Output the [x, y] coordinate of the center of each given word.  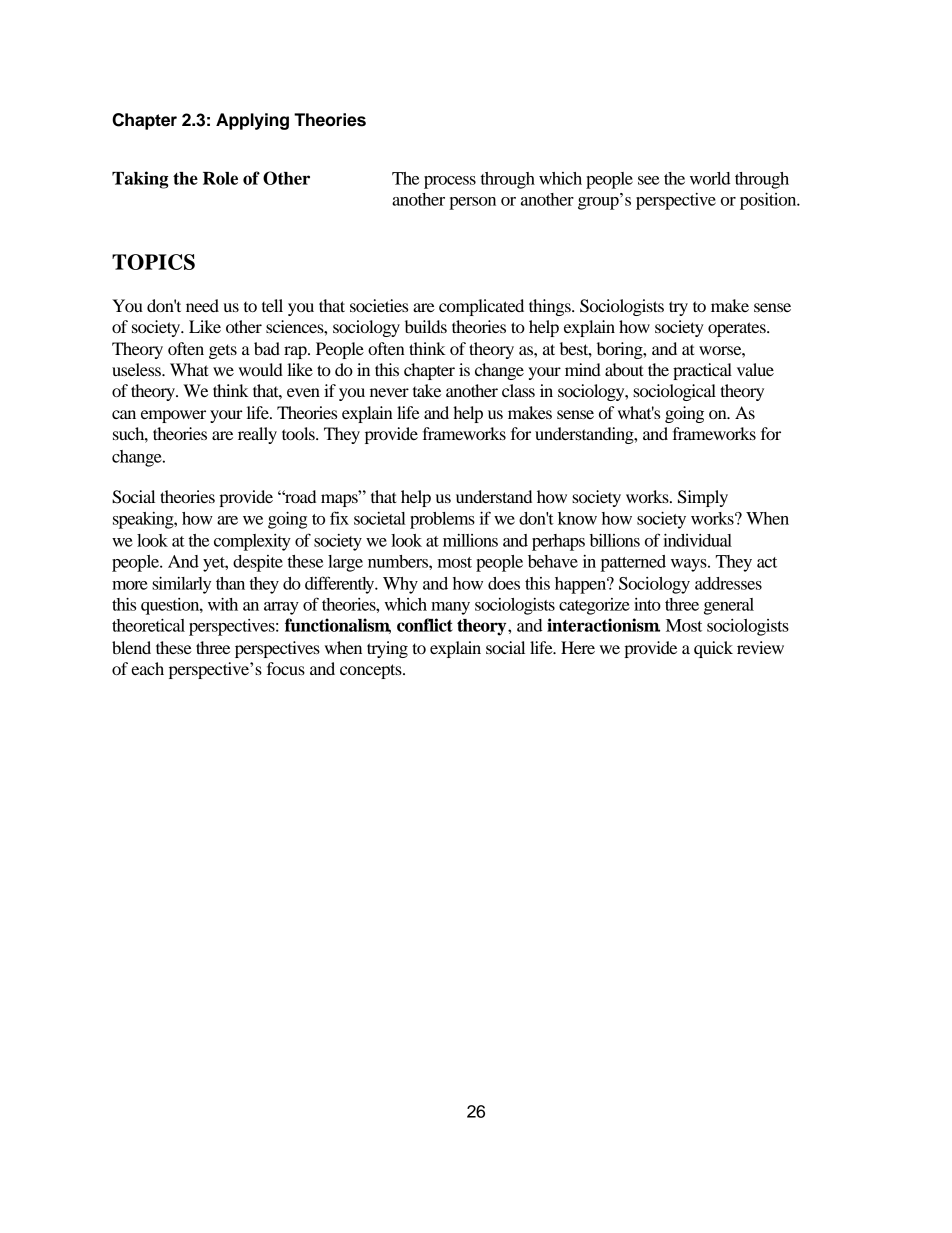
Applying [252, 121]
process [450, 182]
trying [387, 649]
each [147, 668]
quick [713, 649]
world [710, 178]
